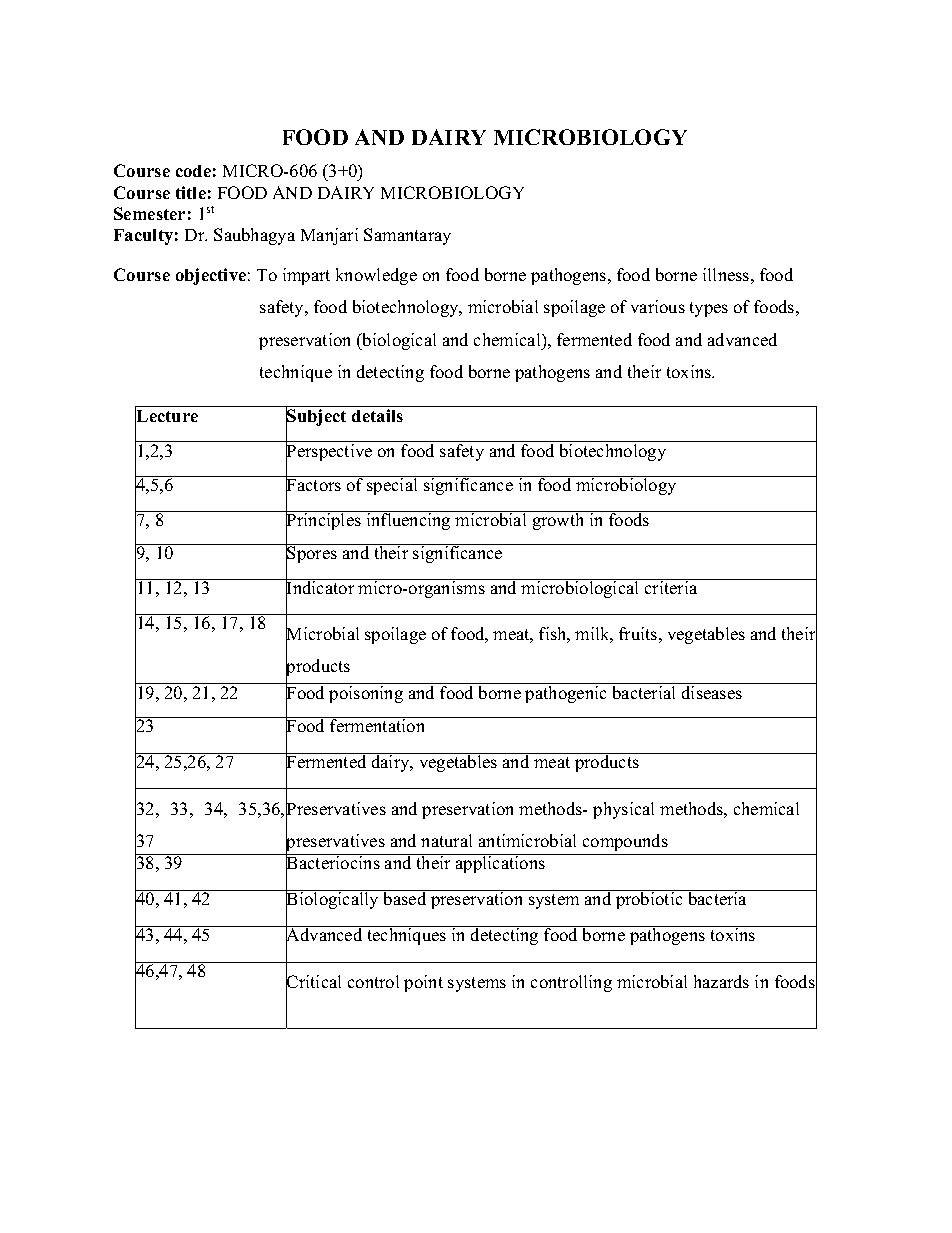 This screenshot has height=1233, width=952. I want to click on diseases, so click(712, 692).
